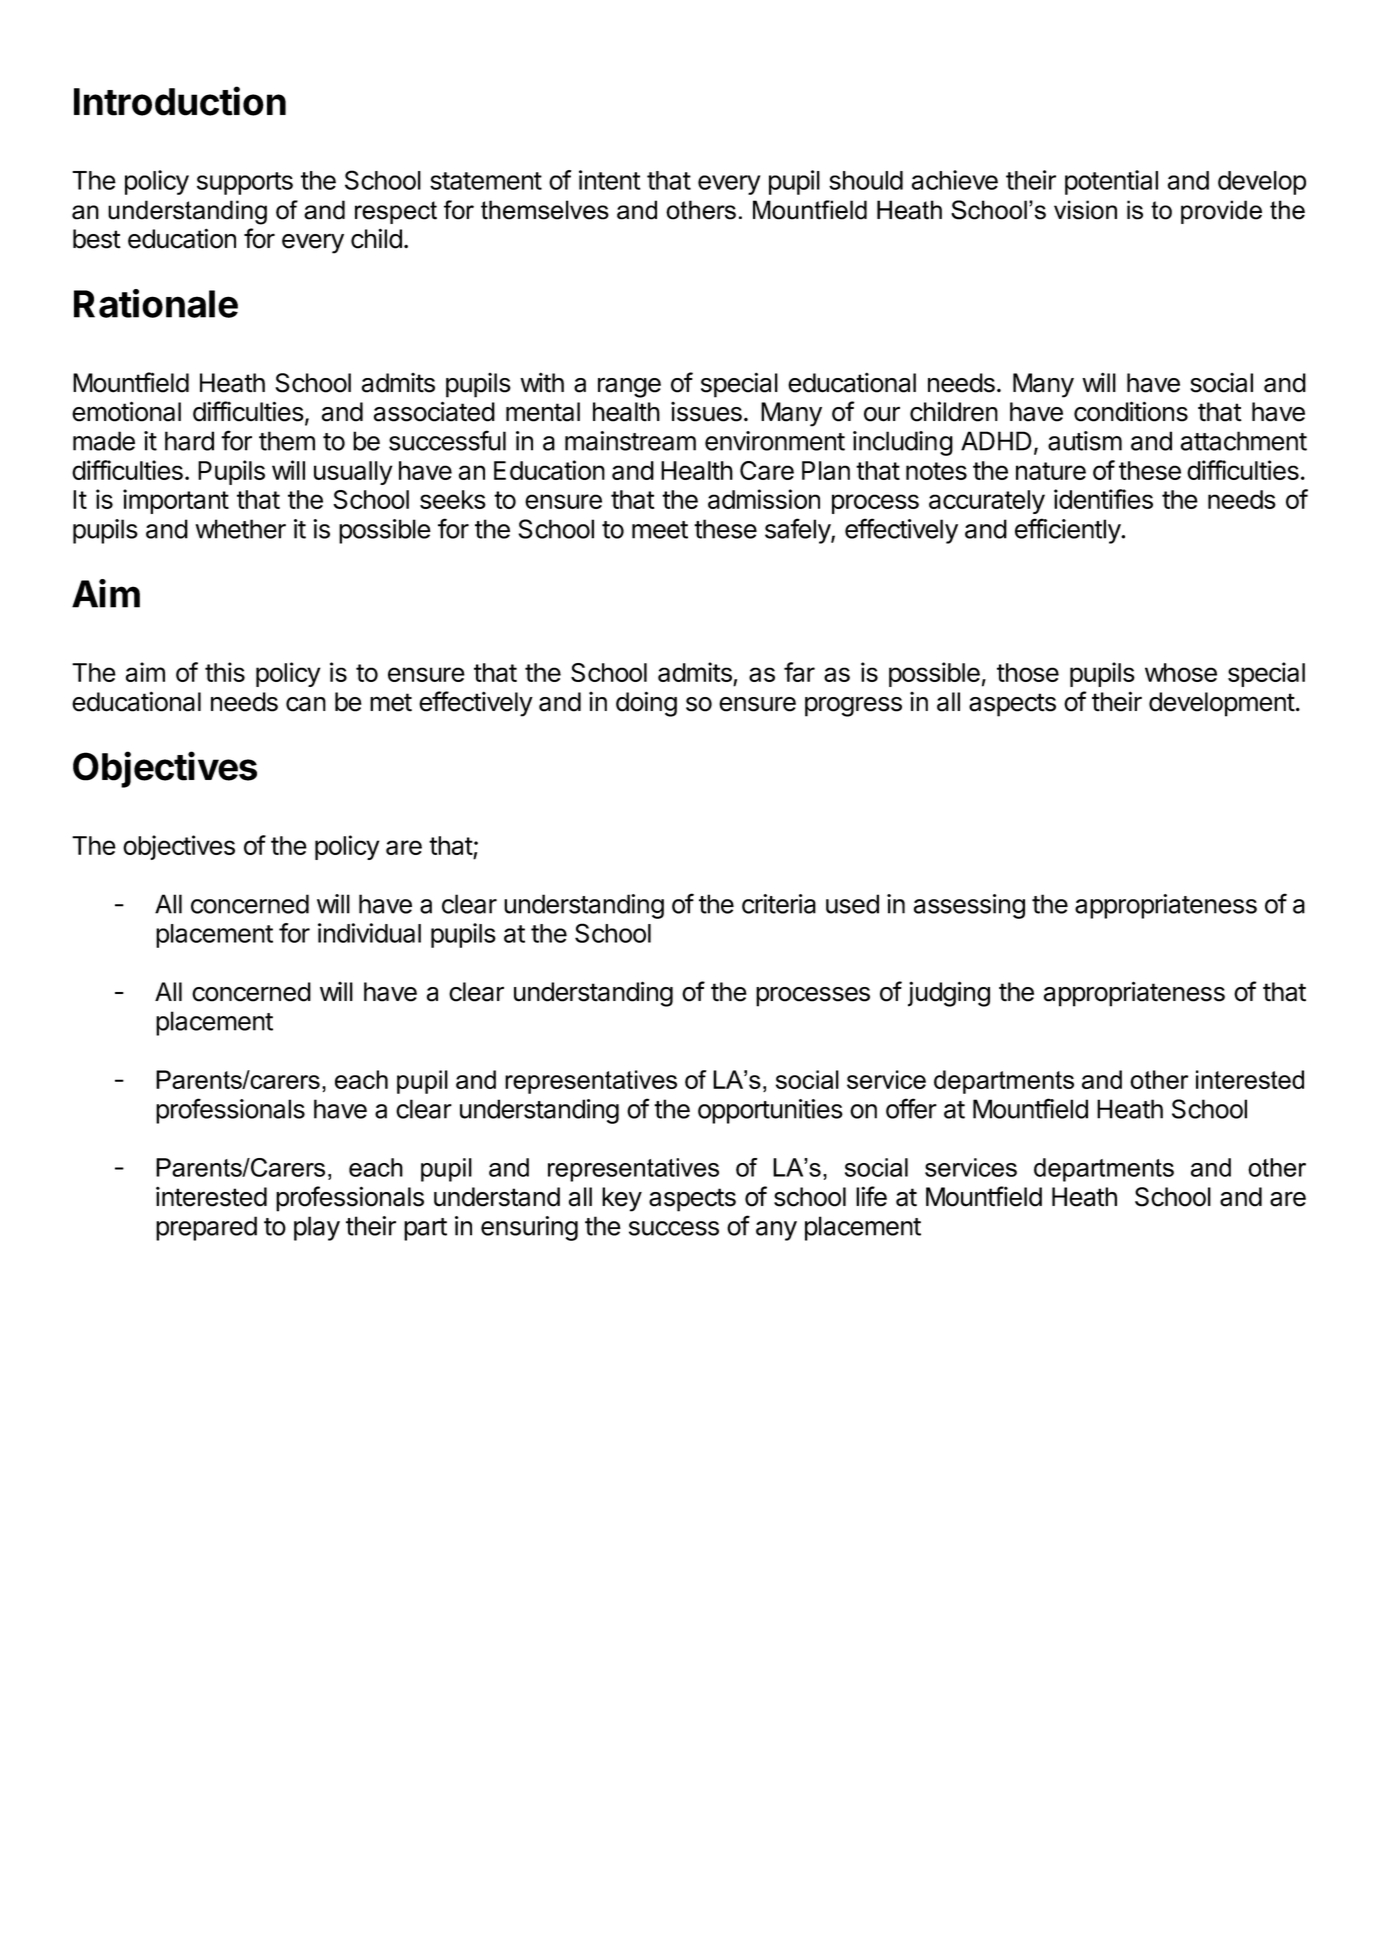 This document has height=1948, width=1378. What do you see at coordinates (779, 904) in the document?
I see `criteria` at bounding box center [779, 904].
